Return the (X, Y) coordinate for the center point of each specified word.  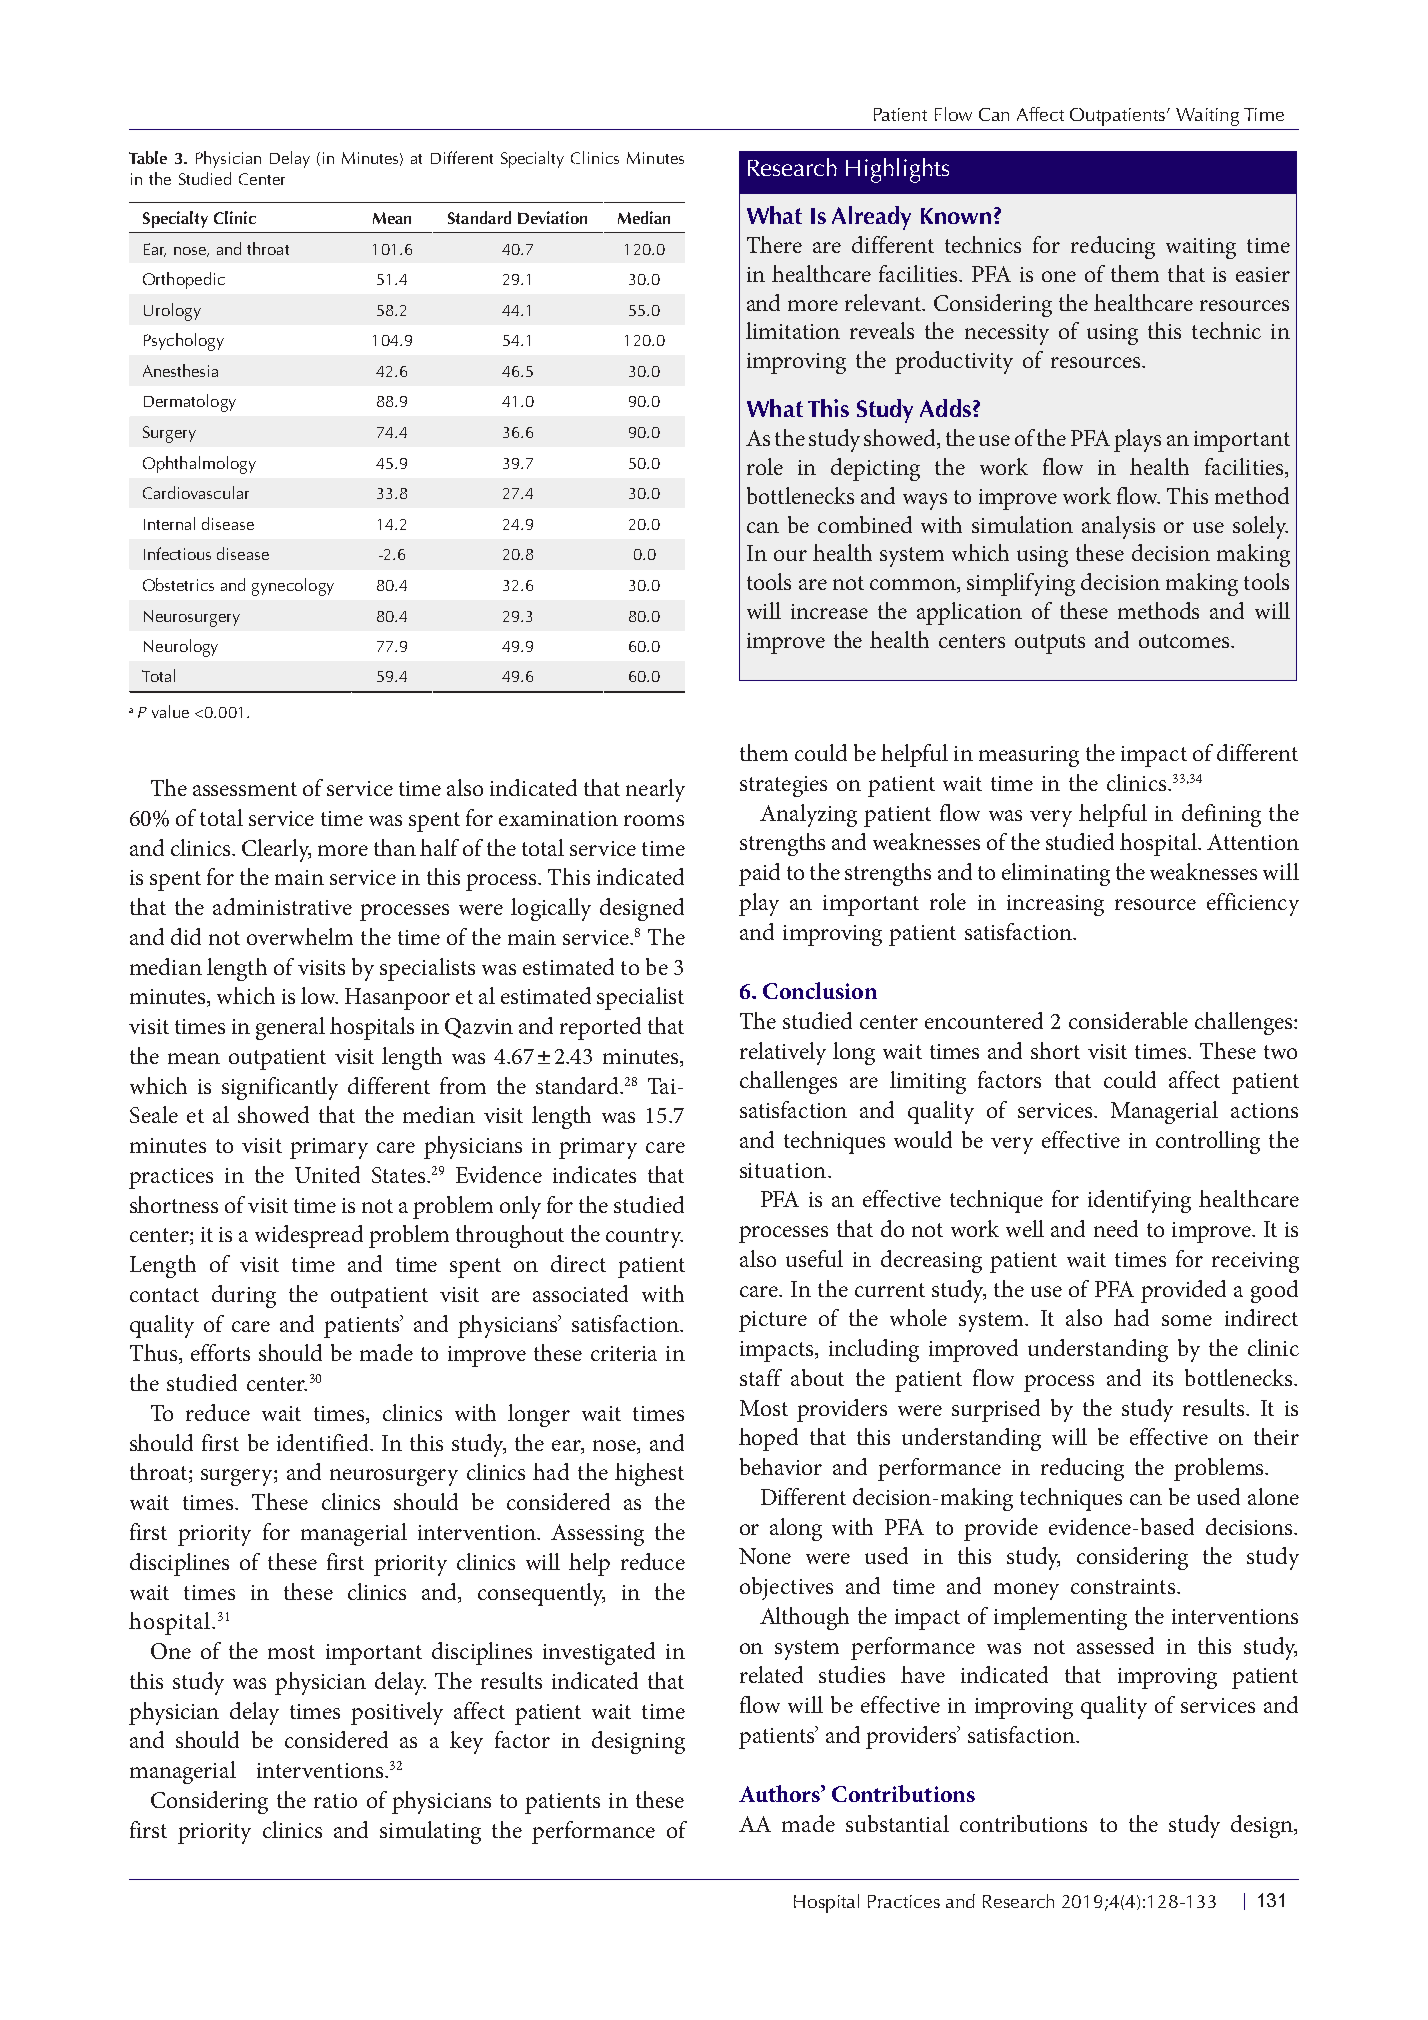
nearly (655, 790)
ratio (335, 1800)
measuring (1029, 756)
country (644, 1238)
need (1116, 1228)
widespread (309, 1236)
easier (1263, 274)
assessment (245, 789)
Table (148, 157)
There (774, 244)
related (771, 1674)
